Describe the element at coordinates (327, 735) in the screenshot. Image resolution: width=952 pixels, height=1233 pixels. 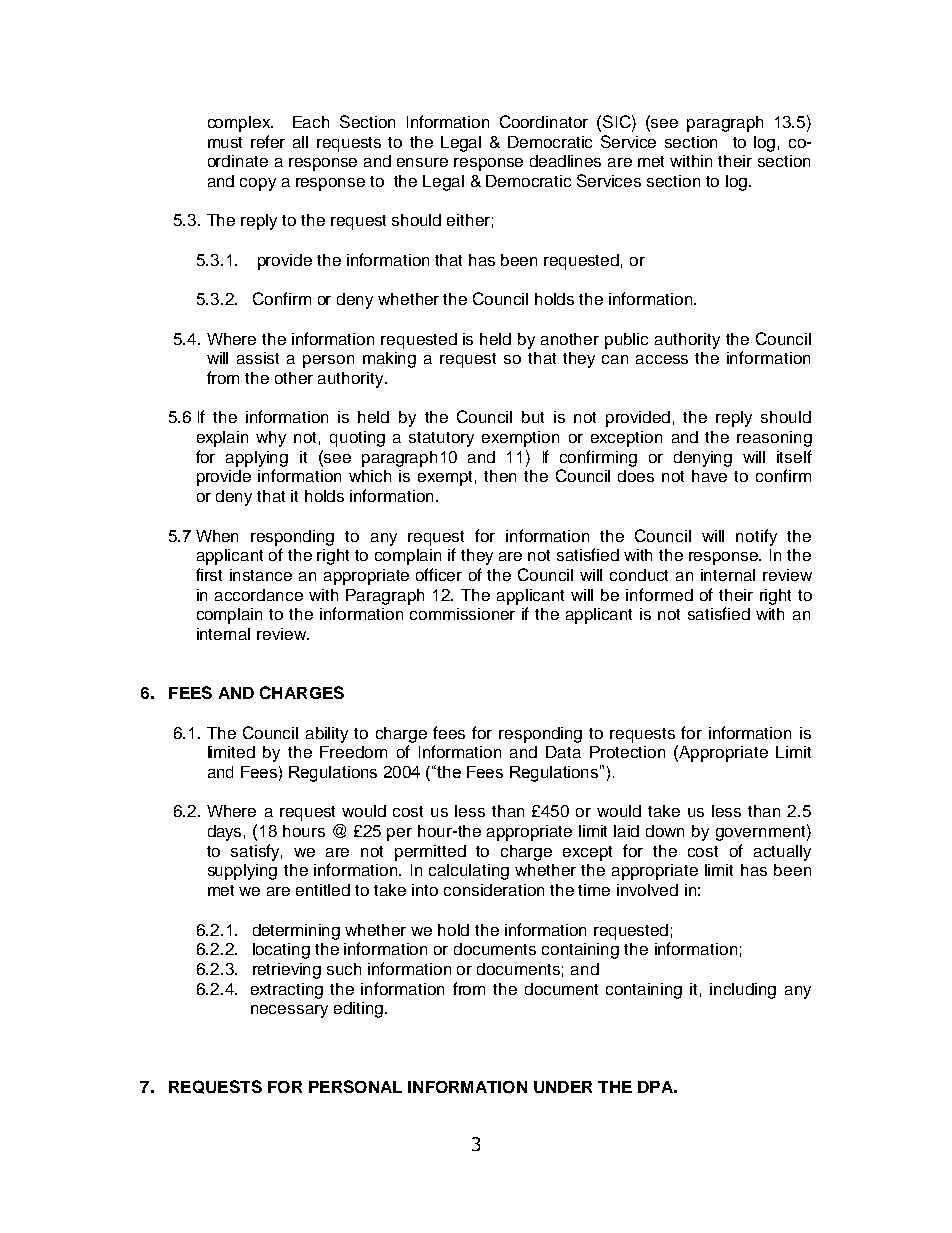
I see `ability` at that location.
